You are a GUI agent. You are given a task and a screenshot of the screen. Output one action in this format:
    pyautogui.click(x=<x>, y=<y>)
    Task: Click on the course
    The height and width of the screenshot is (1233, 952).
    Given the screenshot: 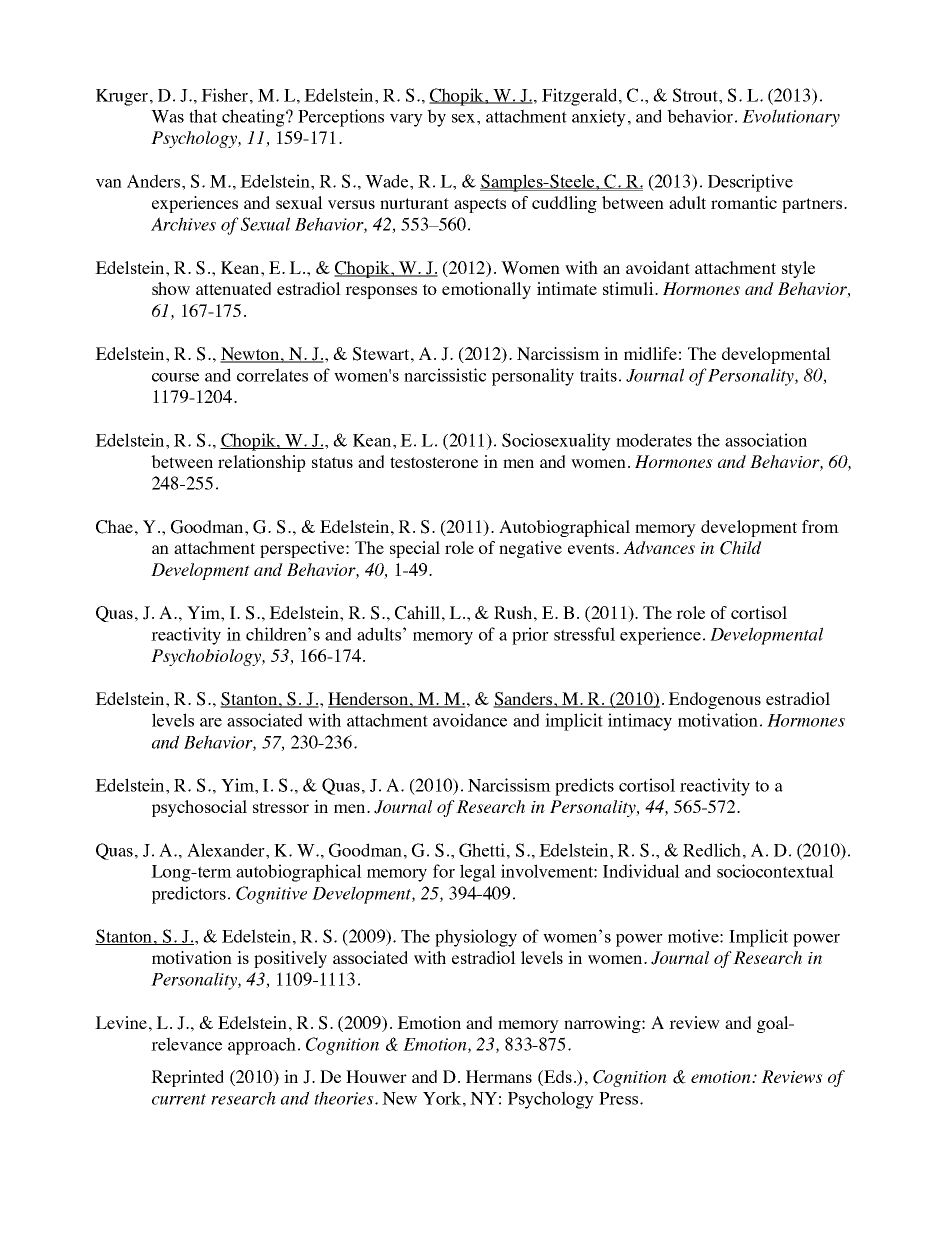 What is the action you would take?
    pyautogui.click(x=175, y=377)
